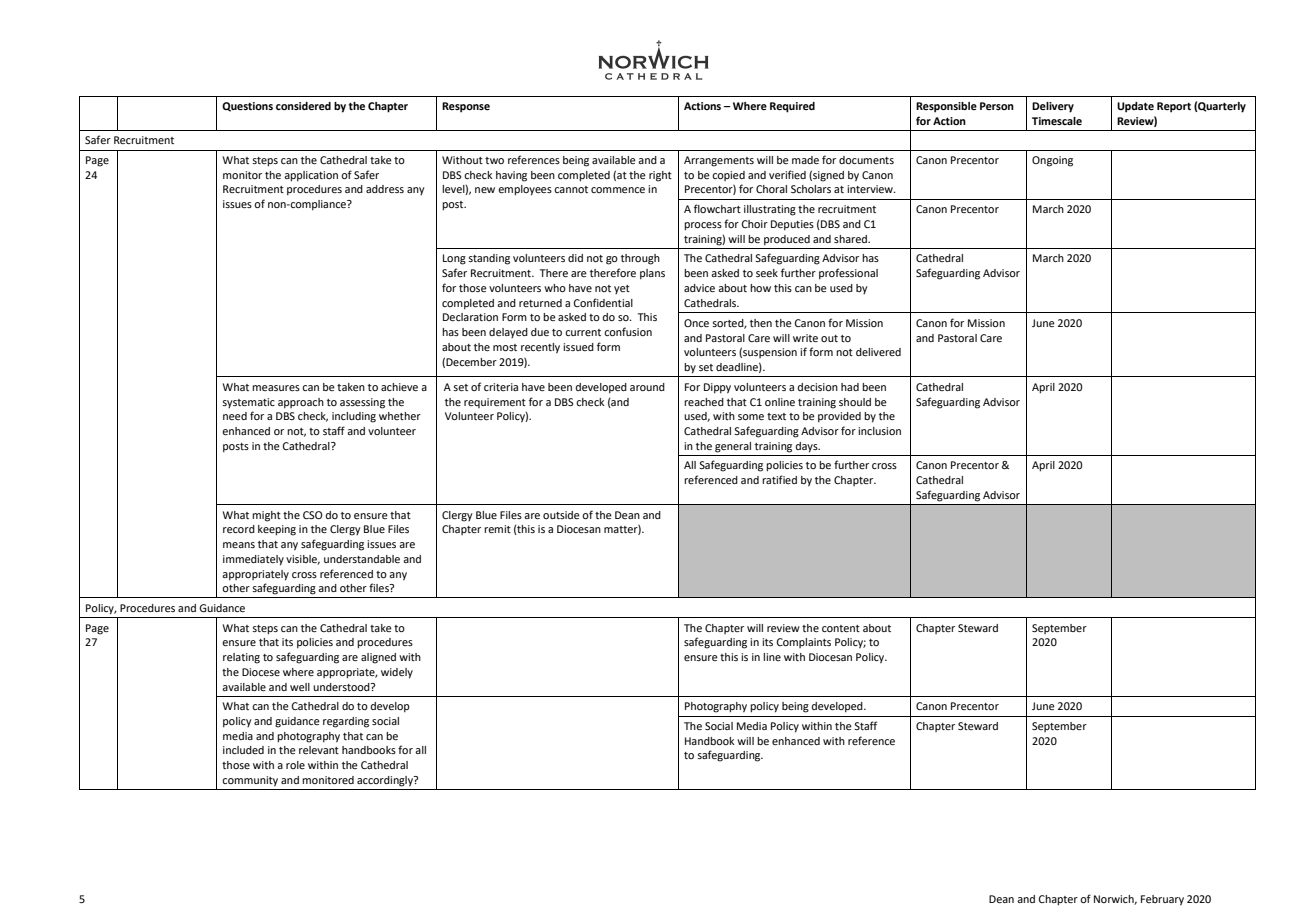 This screenshot has height=924, width=1308. I want to click on considered, so click(303, 106).
